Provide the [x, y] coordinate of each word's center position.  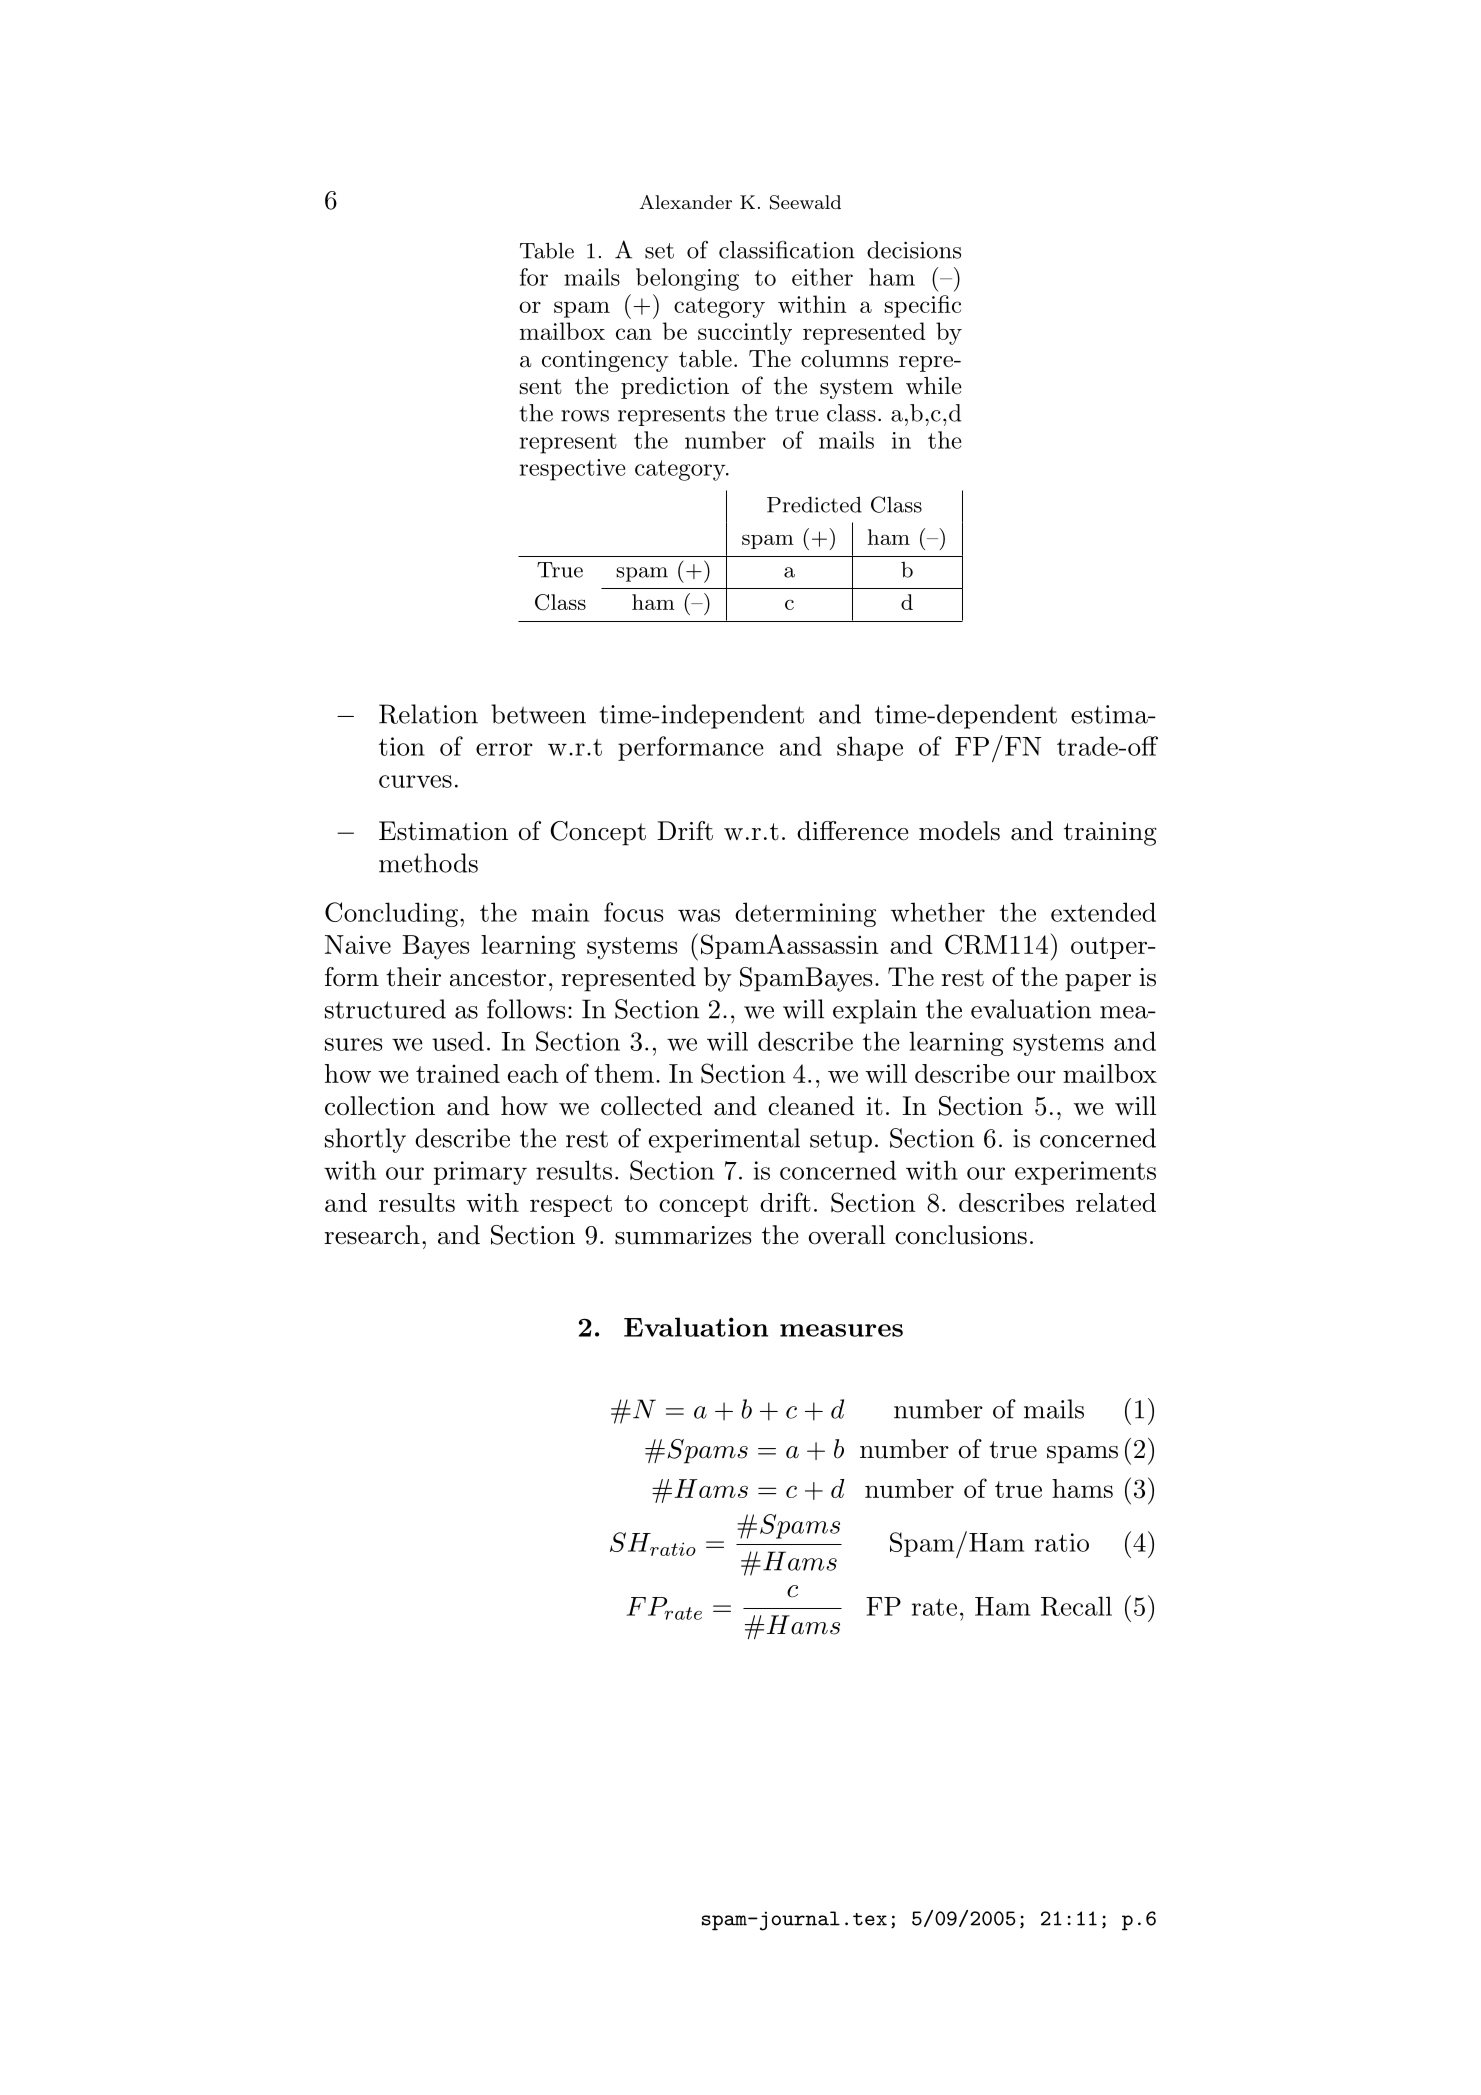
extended [1103, 912]
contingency [605, 361]
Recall [1076, 1606]
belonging [687, 279]
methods [428, 863]
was [699, 915]
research [372, 1235]
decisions [914, 250]
